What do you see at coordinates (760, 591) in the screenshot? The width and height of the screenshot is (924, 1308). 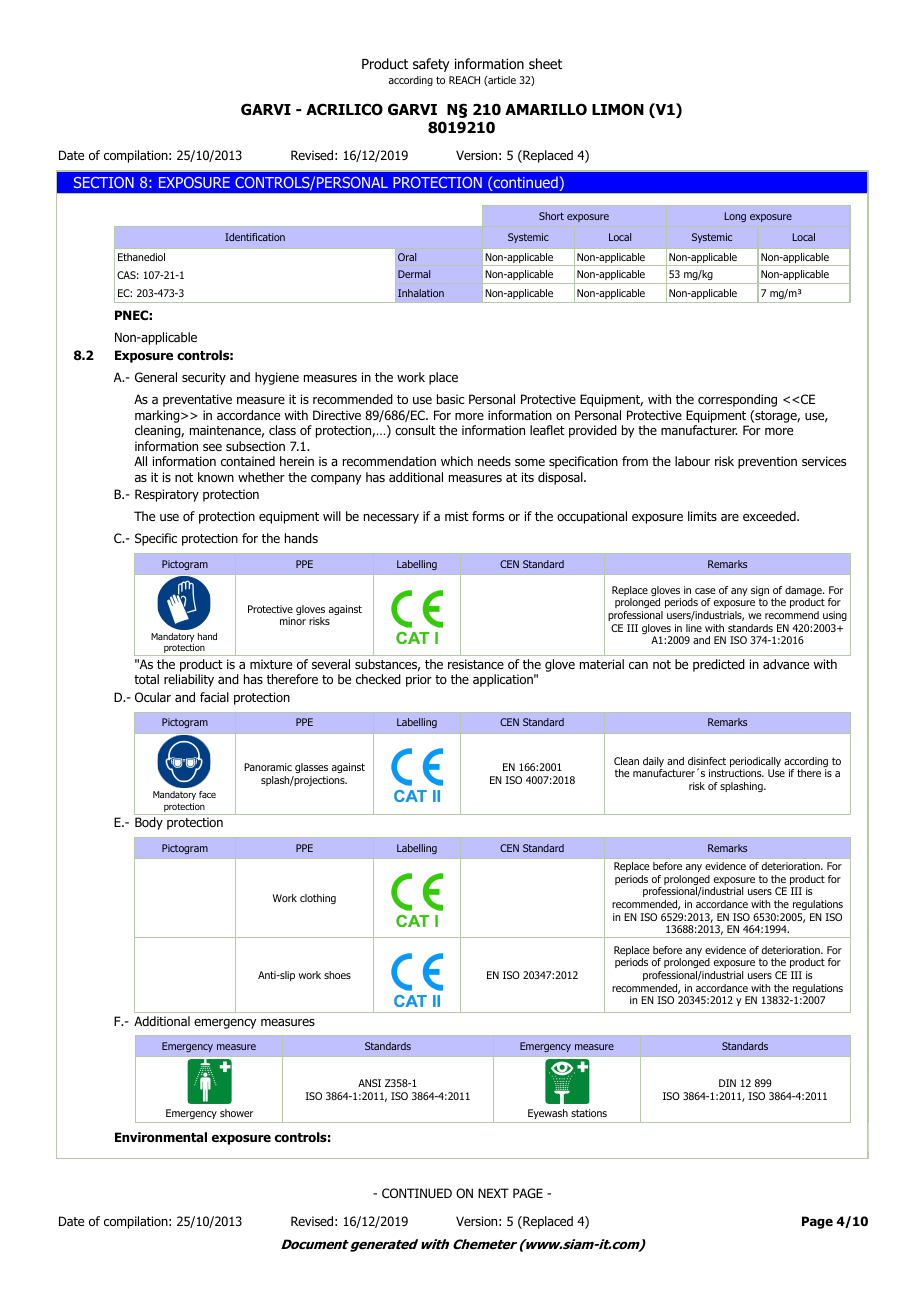 I see `sign` at bounding box center [760, 591].
